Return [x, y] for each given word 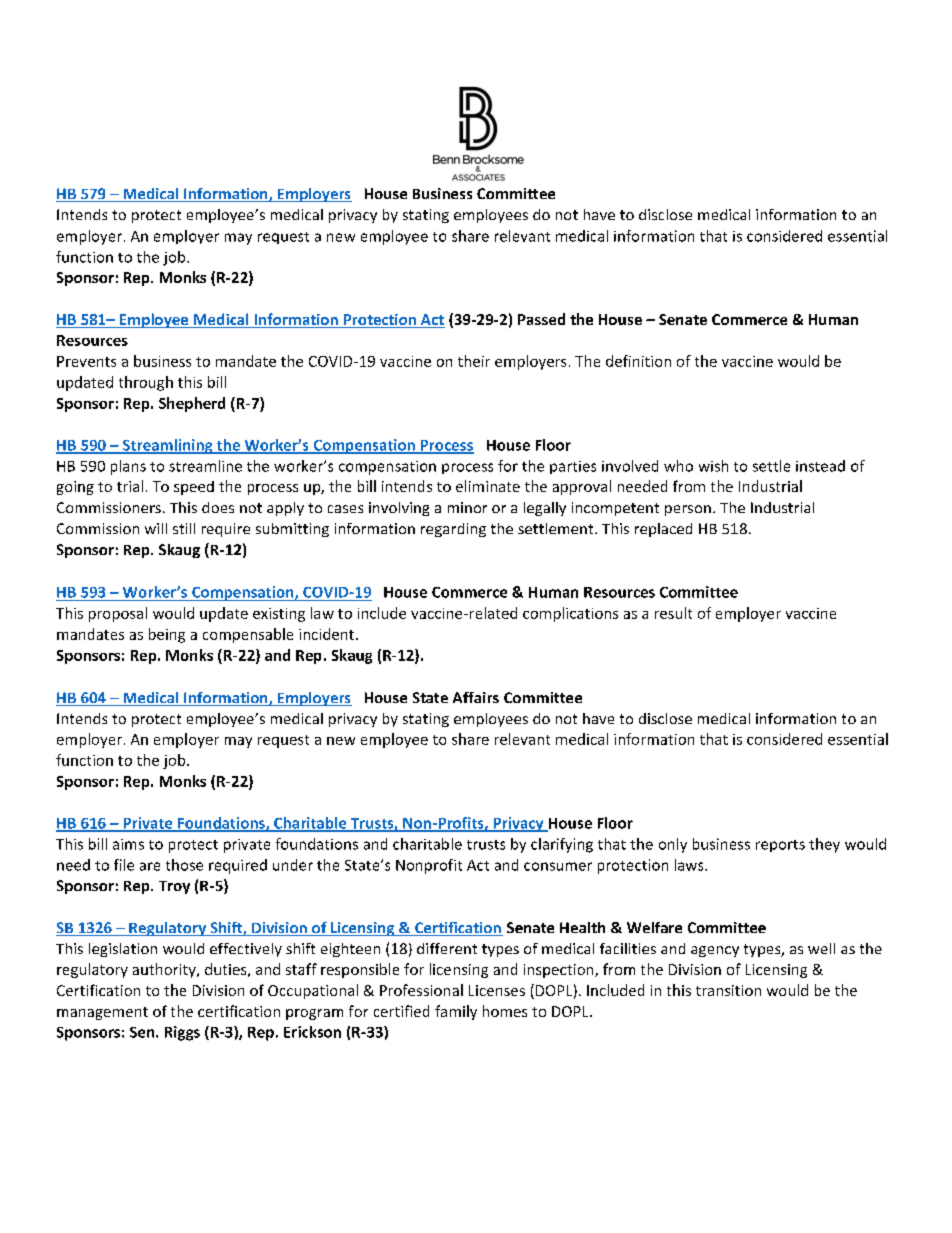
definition [638, 361]
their [474, 361]
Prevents [86, 361]
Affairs [476, 697]
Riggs [182, 1033]
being [167, 635]
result [673, 613]
